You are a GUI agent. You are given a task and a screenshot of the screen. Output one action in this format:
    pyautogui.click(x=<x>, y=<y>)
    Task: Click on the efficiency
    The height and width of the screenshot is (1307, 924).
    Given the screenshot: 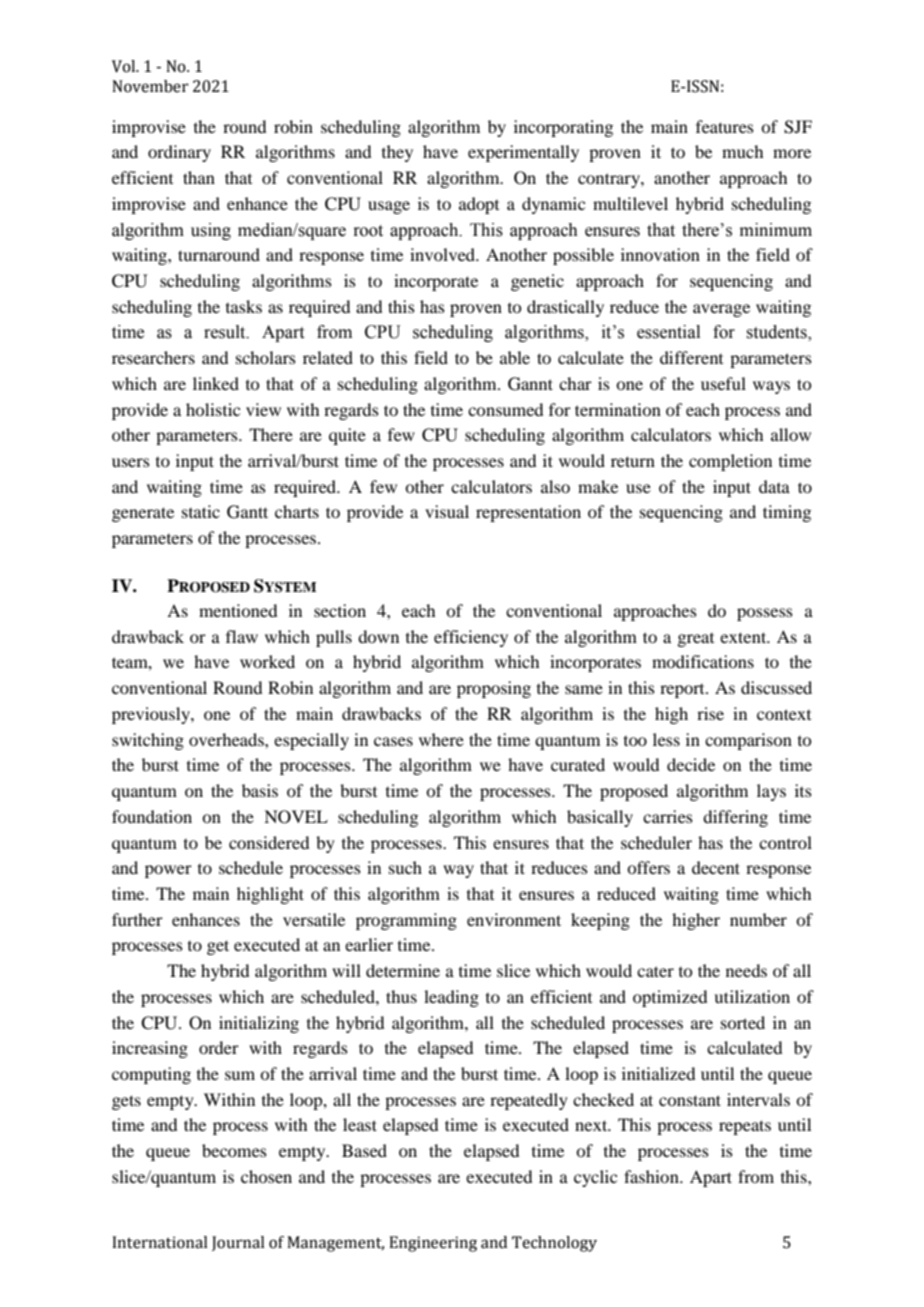 What is the action you would take?
    pyautogui.click(x=471, y=638)
